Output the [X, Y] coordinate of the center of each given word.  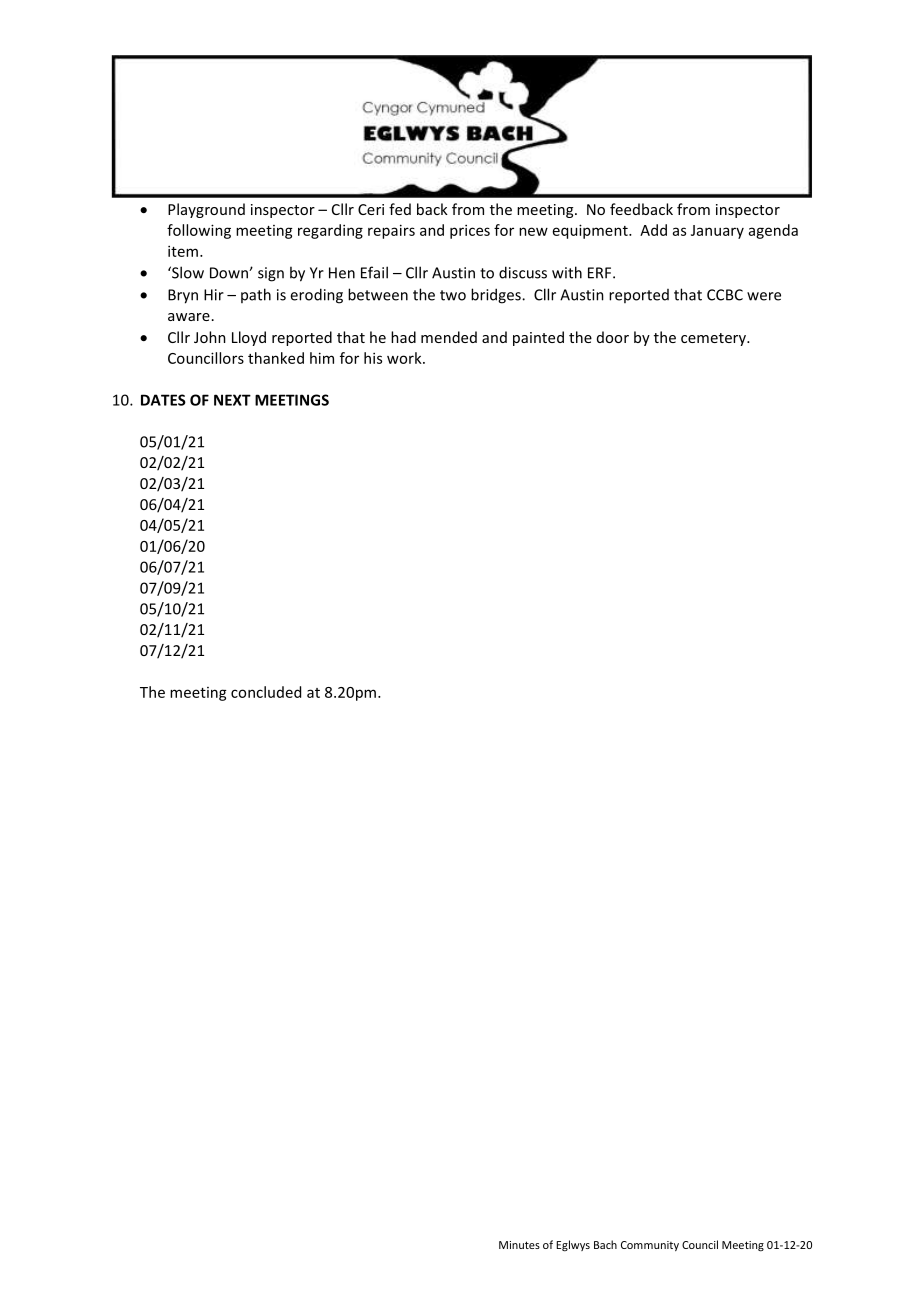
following [199, 231]
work [405, 358]
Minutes [519, 1245]
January [717, 232]
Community [650, 1246]
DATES [163, 400]
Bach [605, 1244]
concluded [266, 692]
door [613, 337]
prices [470, 231]
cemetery [714, 339]
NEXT [232, 400]
